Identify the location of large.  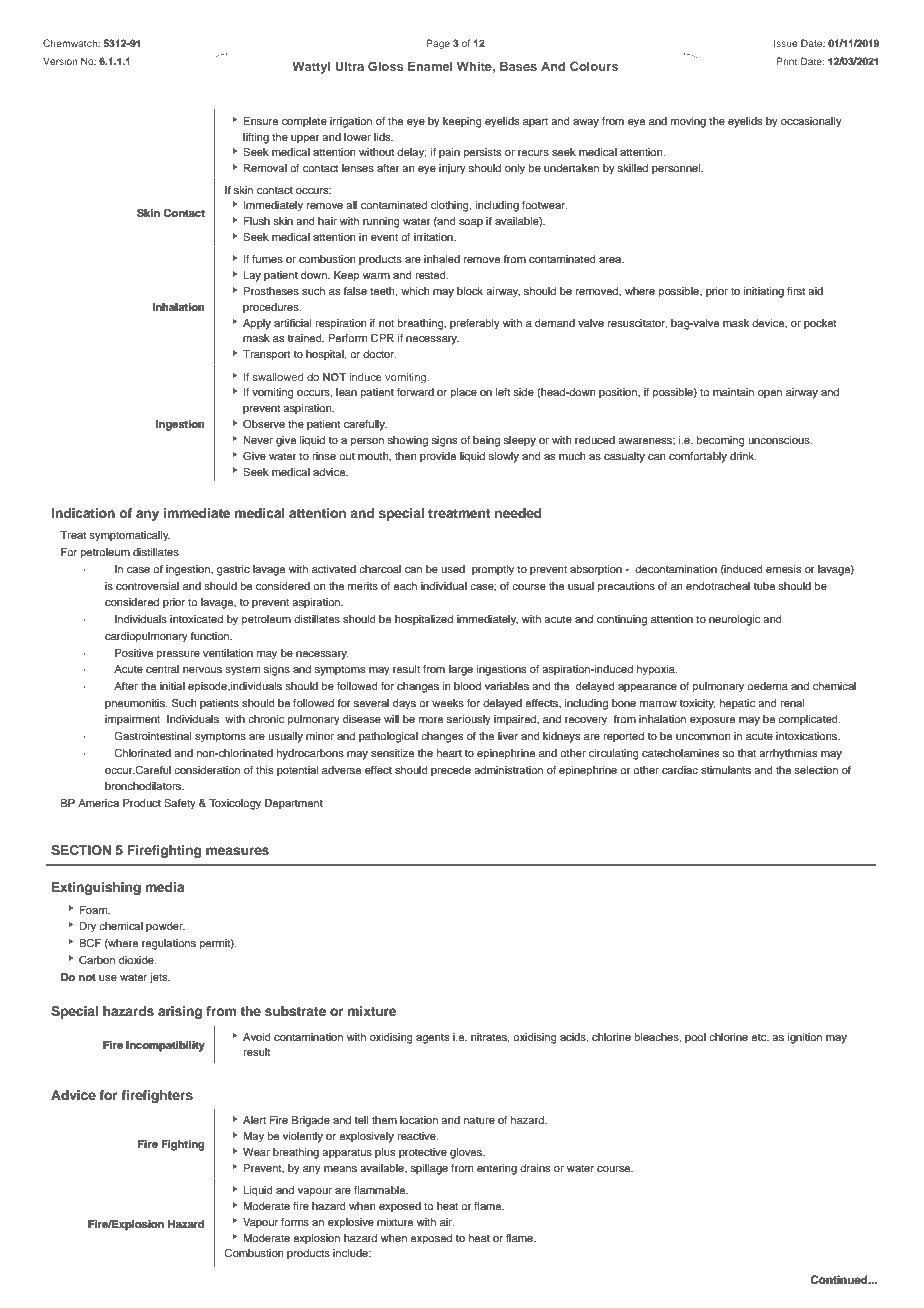
(461, 670).
